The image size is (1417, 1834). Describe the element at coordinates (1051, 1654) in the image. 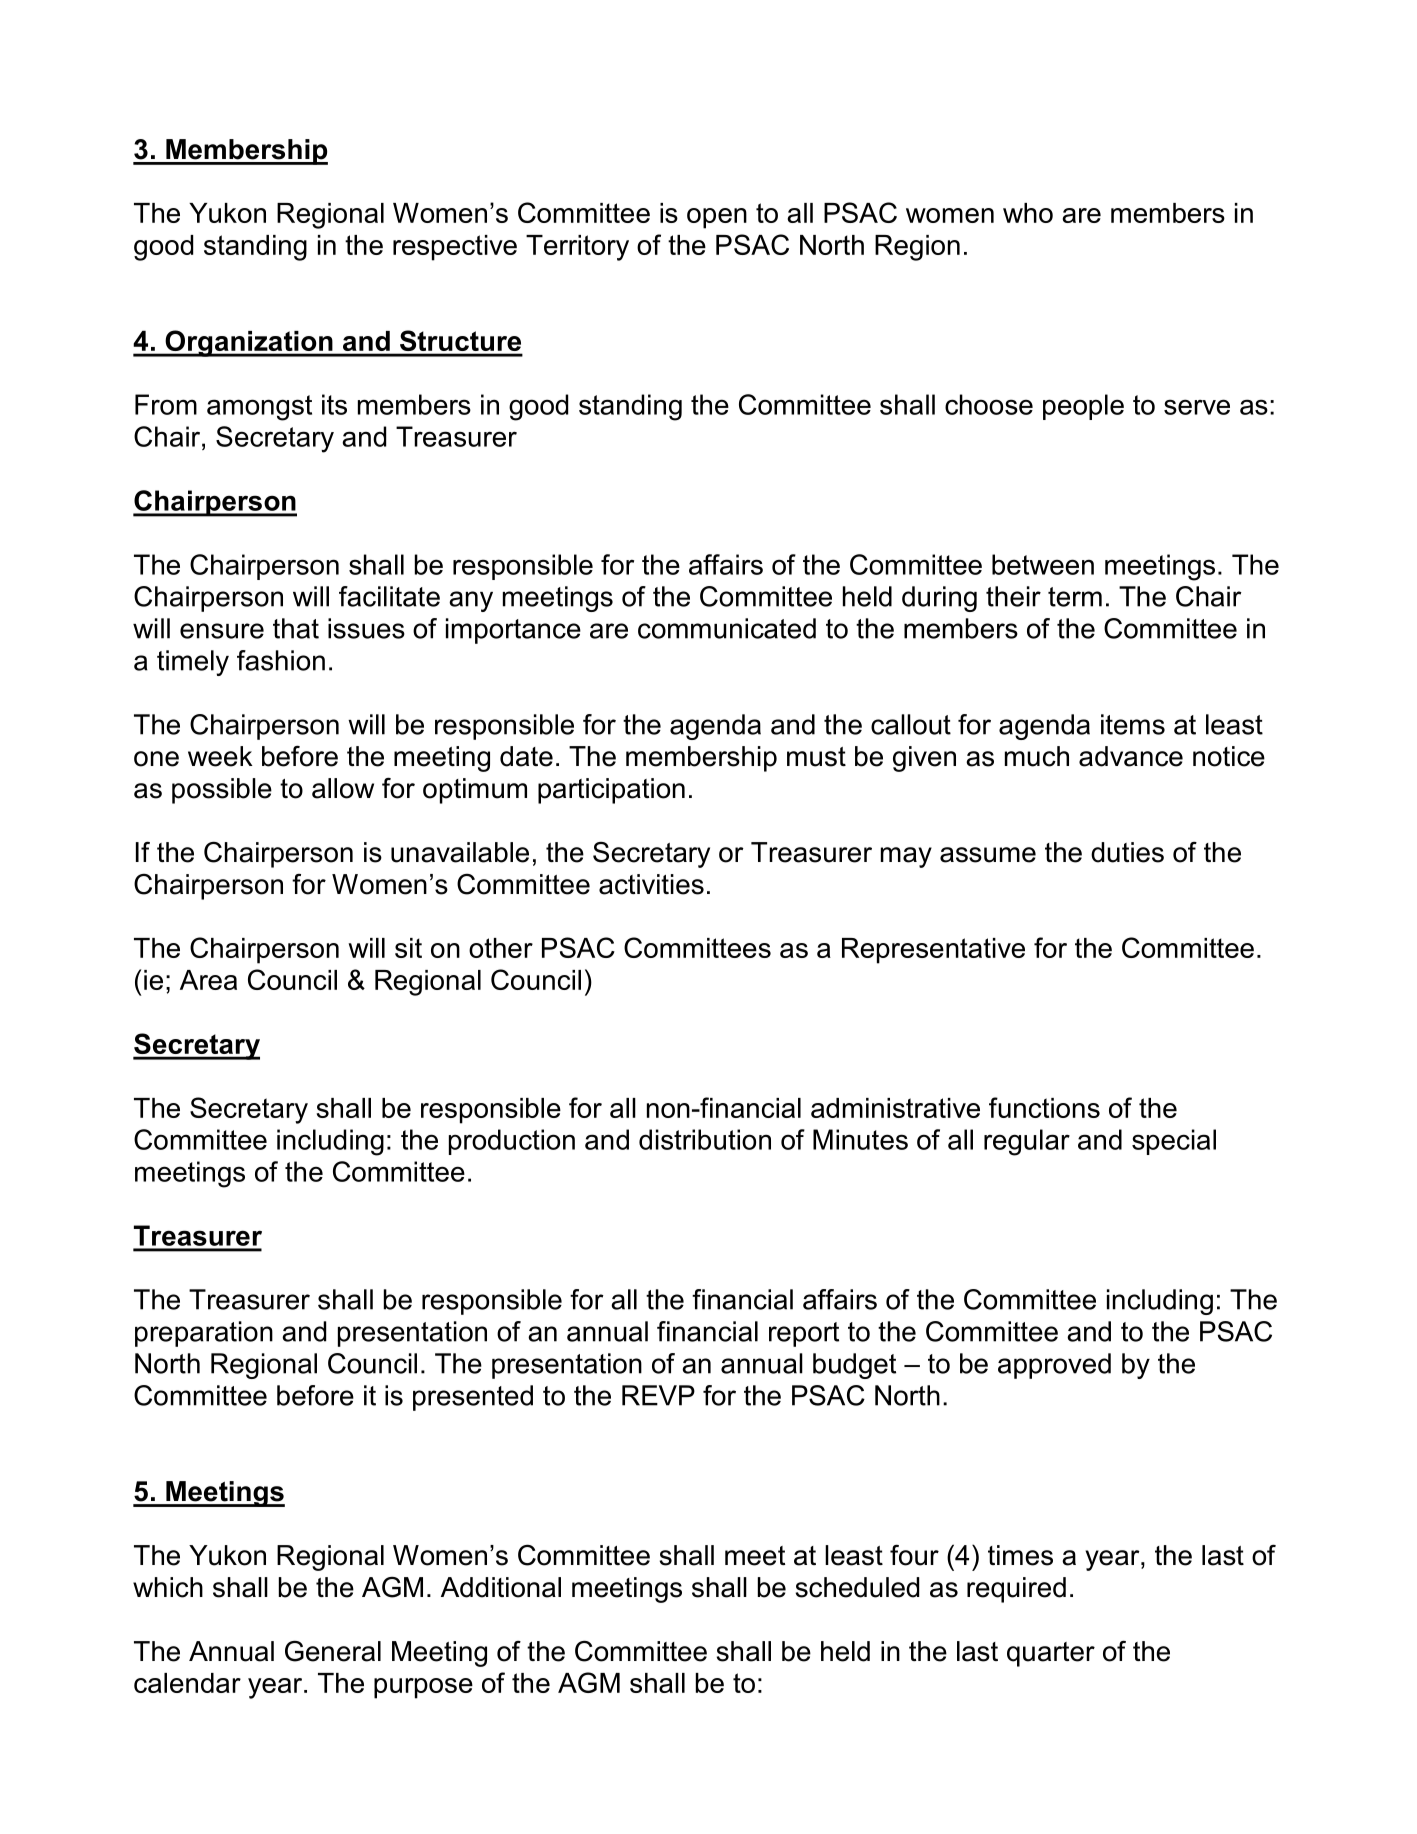

I see `quarter` at that location.
